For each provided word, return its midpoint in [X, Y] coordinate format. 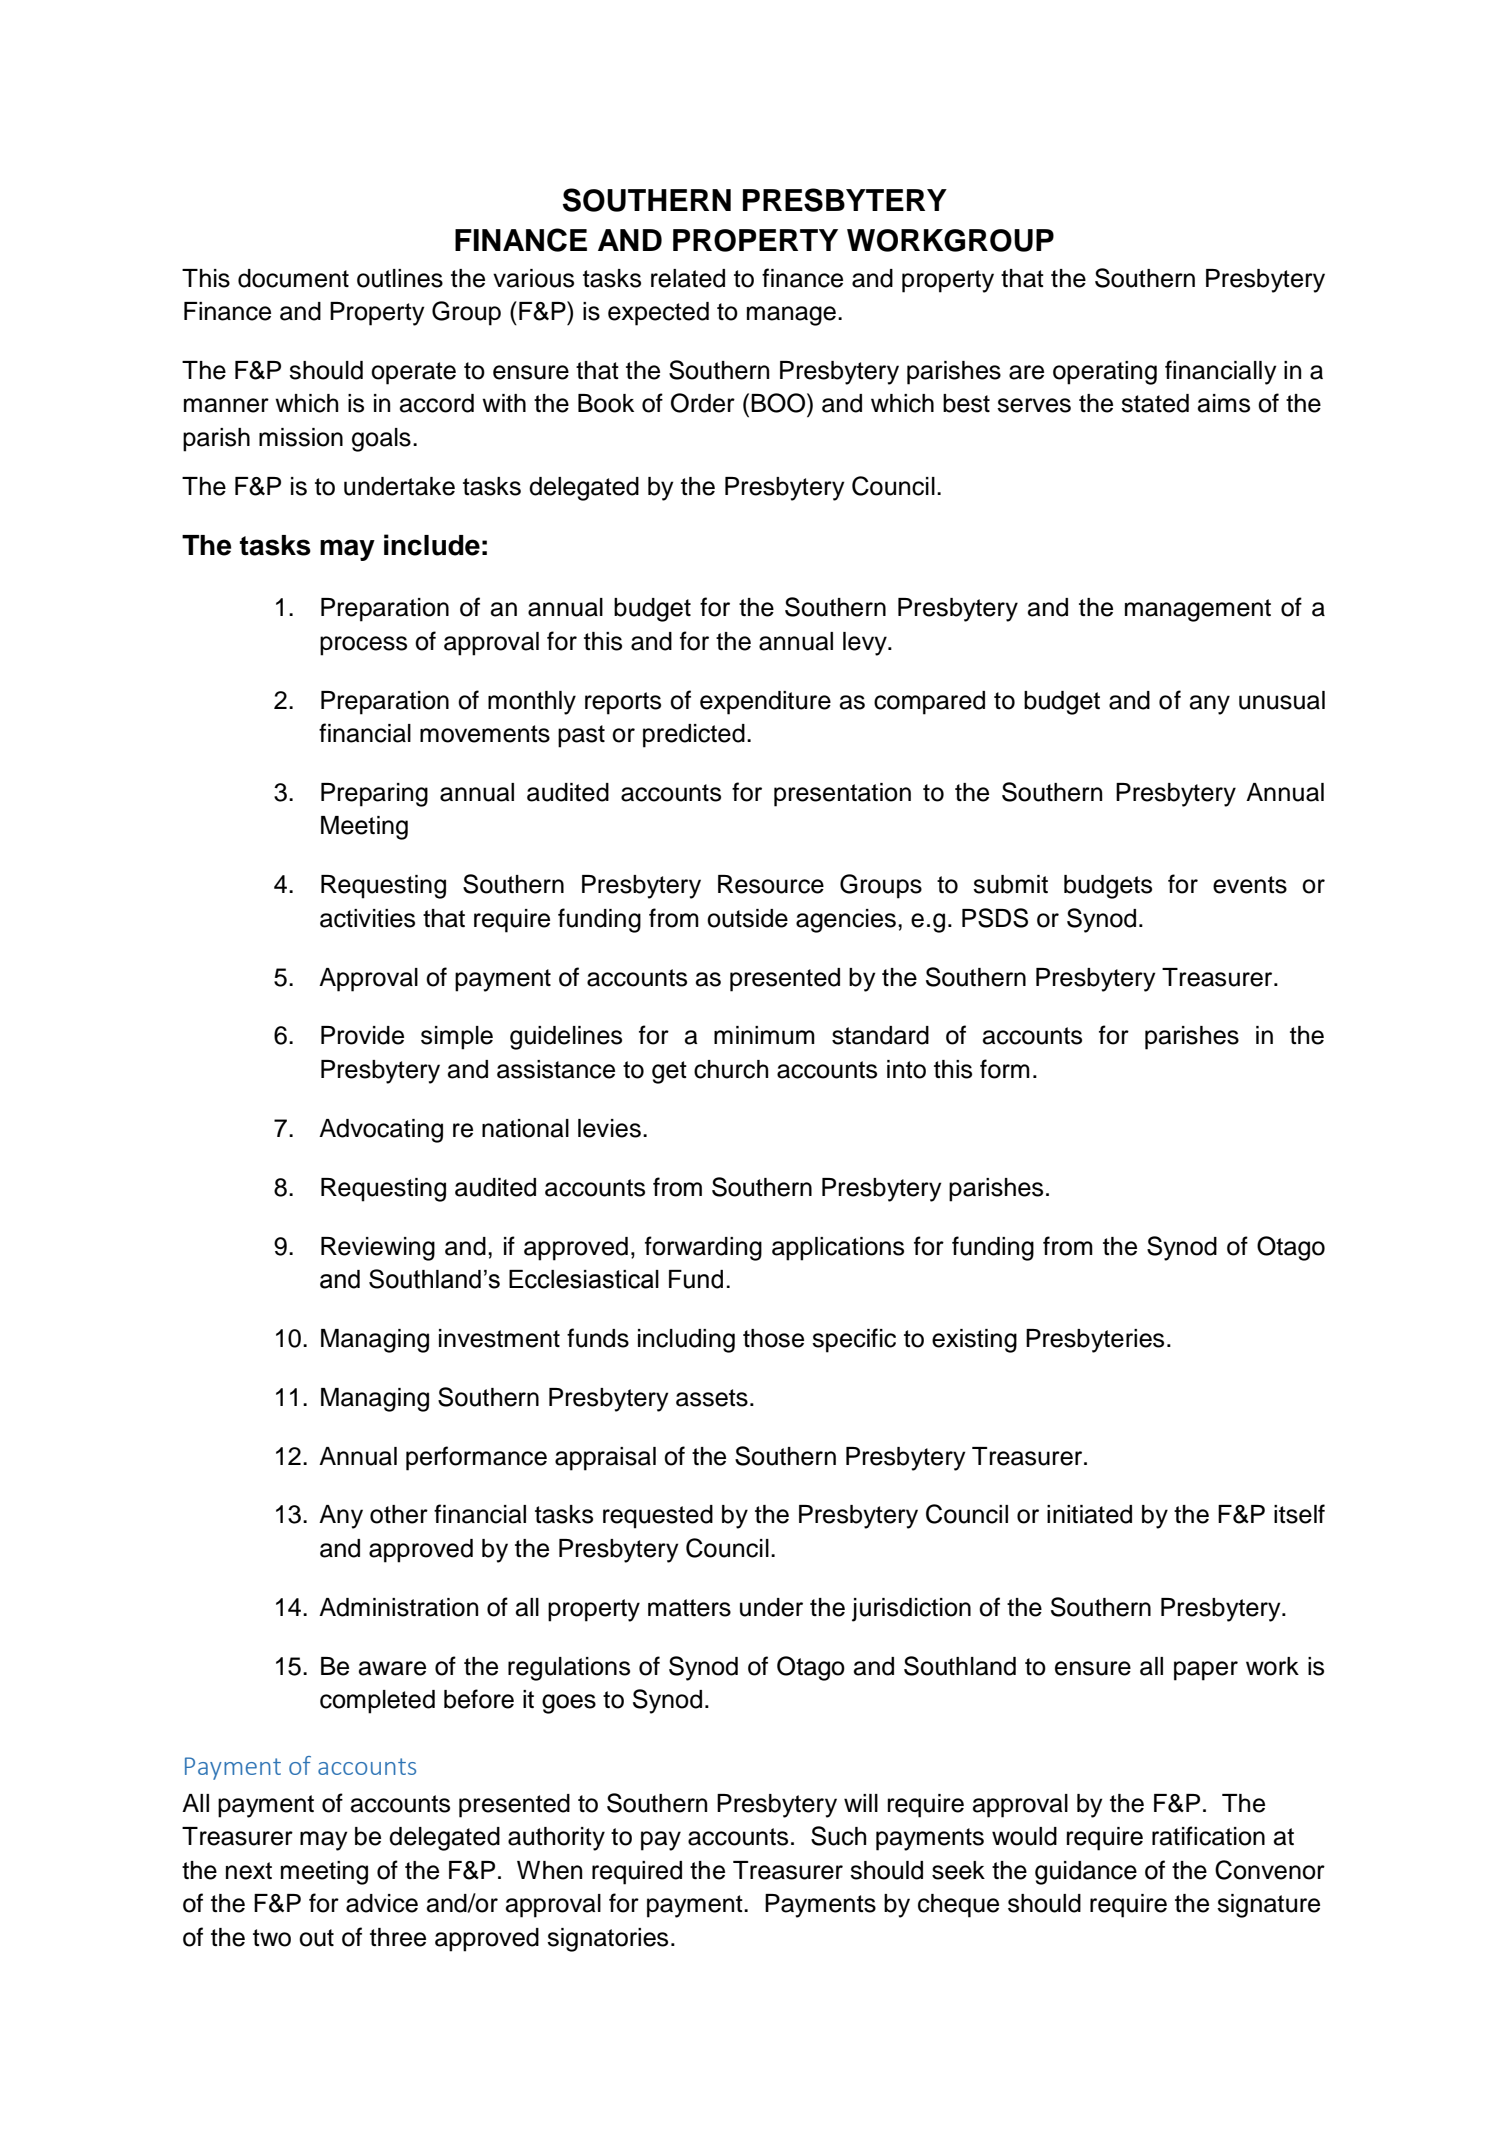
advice [382, 1903]
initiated [1089, 1514]
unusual [1282, 700]
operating [1105, 373]
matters [689, 1608]
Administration [398, 1607]
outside [747, 918]
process [363, 646]
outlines [400, 278]
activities [367, 918]
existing [974, 1341]
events [1250, 885]
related [688, 278]
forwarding [703, 1248]
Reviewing [378, 1249]
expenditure [765, 703]
